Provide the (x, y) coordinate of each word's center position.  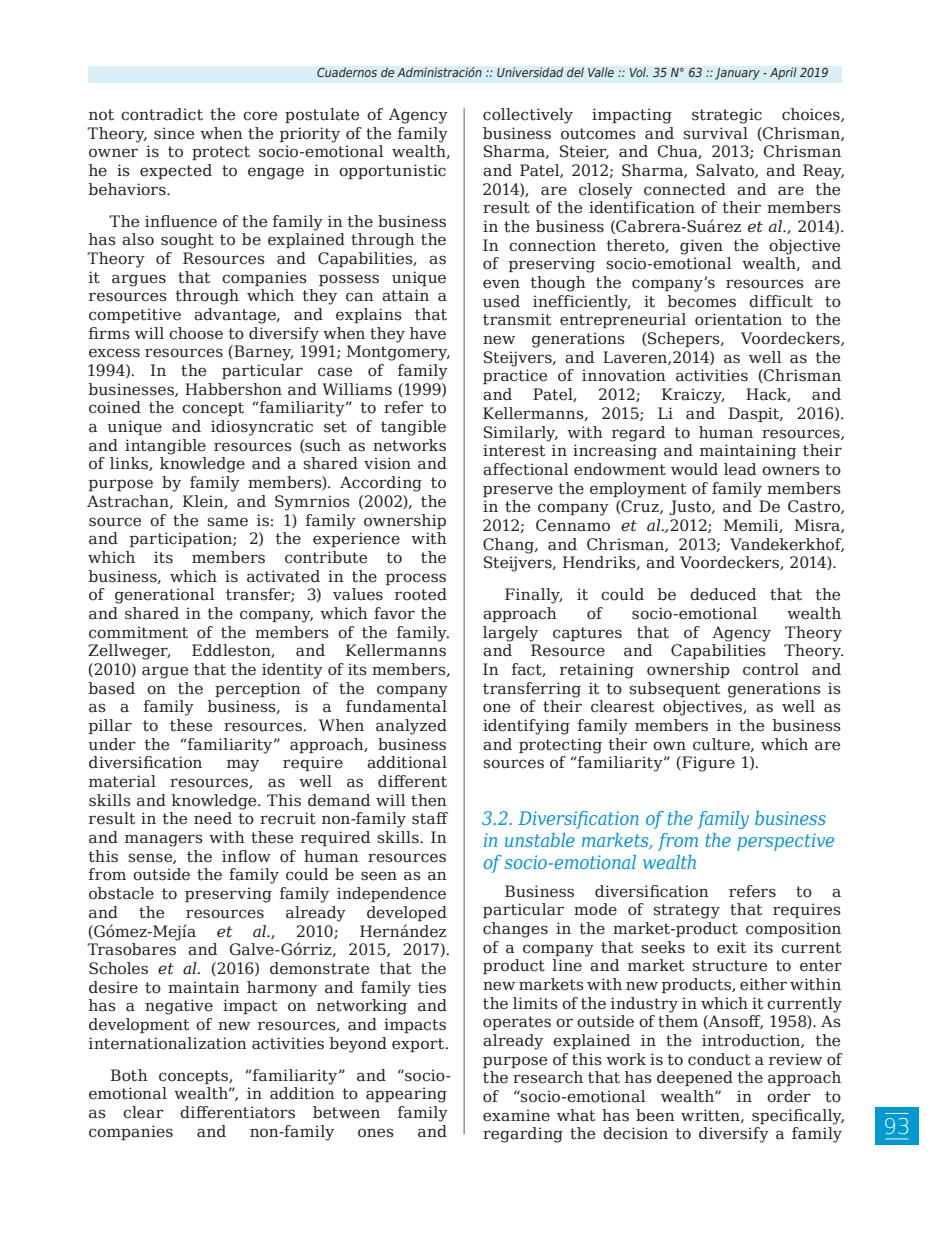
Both (129, 1075)
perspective (785, 842)
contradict (162, 114)
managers (164, 840)
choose (196, 333)
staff (430, 818)
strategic (727, 116)
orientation (738, 319)
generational (164, 596)
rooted (421, 594)
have (428, 333)
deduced (723, 594)
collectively (528, 116)
